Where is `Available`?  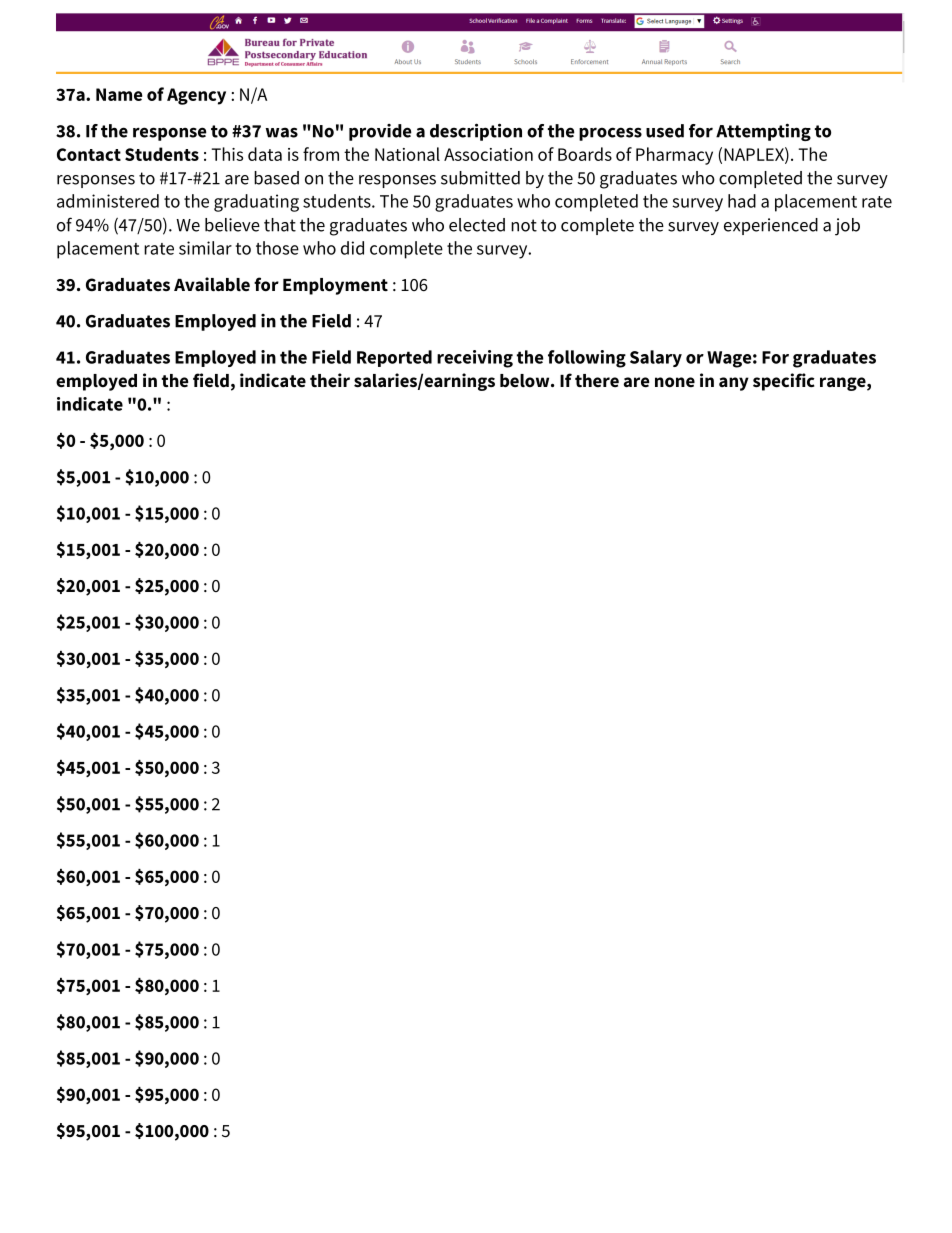
Available is located at coordinates (212, 284).
